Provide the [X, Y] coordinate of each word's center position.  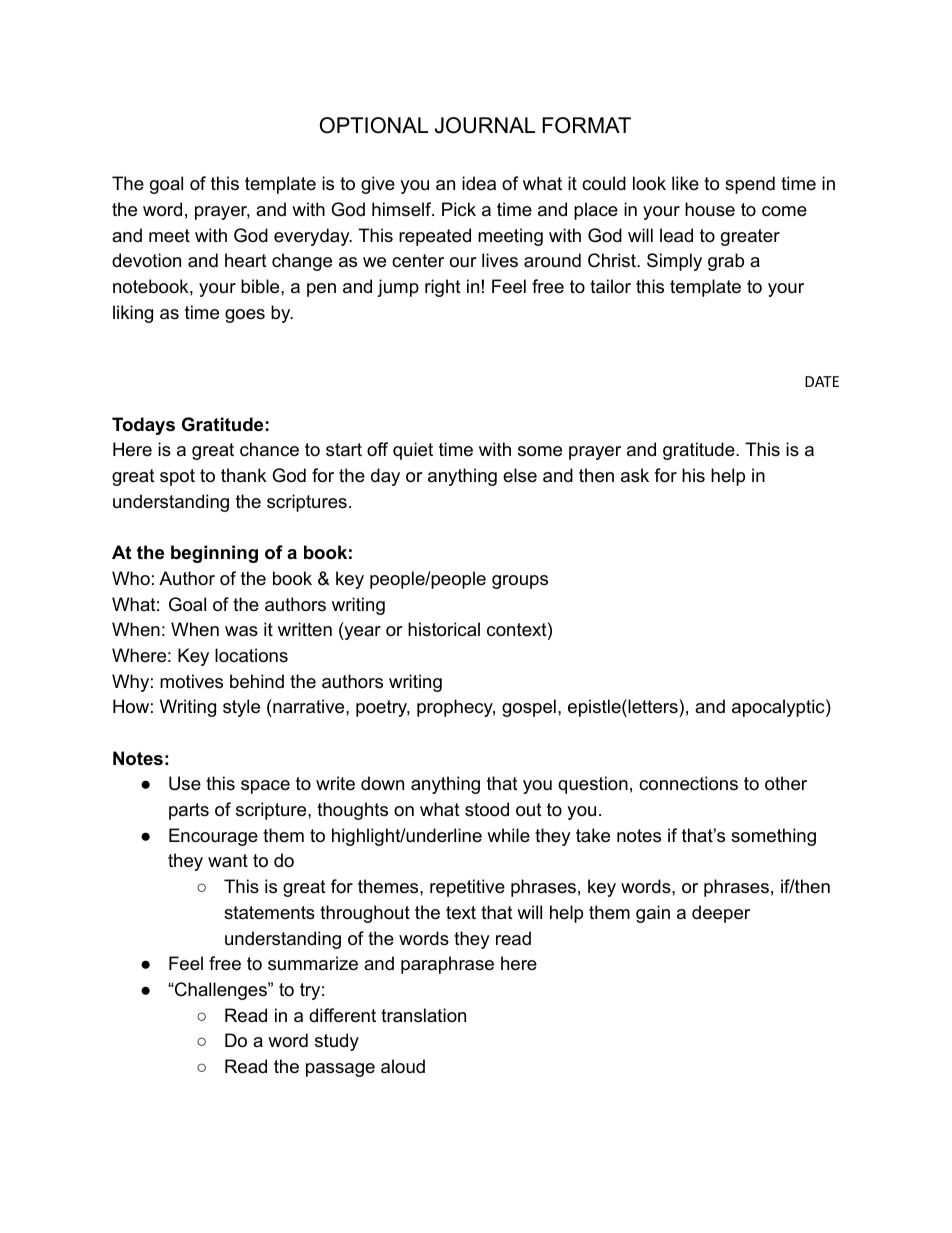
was [241, 631]
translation [423, 1015]
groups [520, 582]
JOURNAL [485, 125]
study [337, 1042]
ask [635, 475]
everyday [313, 237]
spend [750, 185]
